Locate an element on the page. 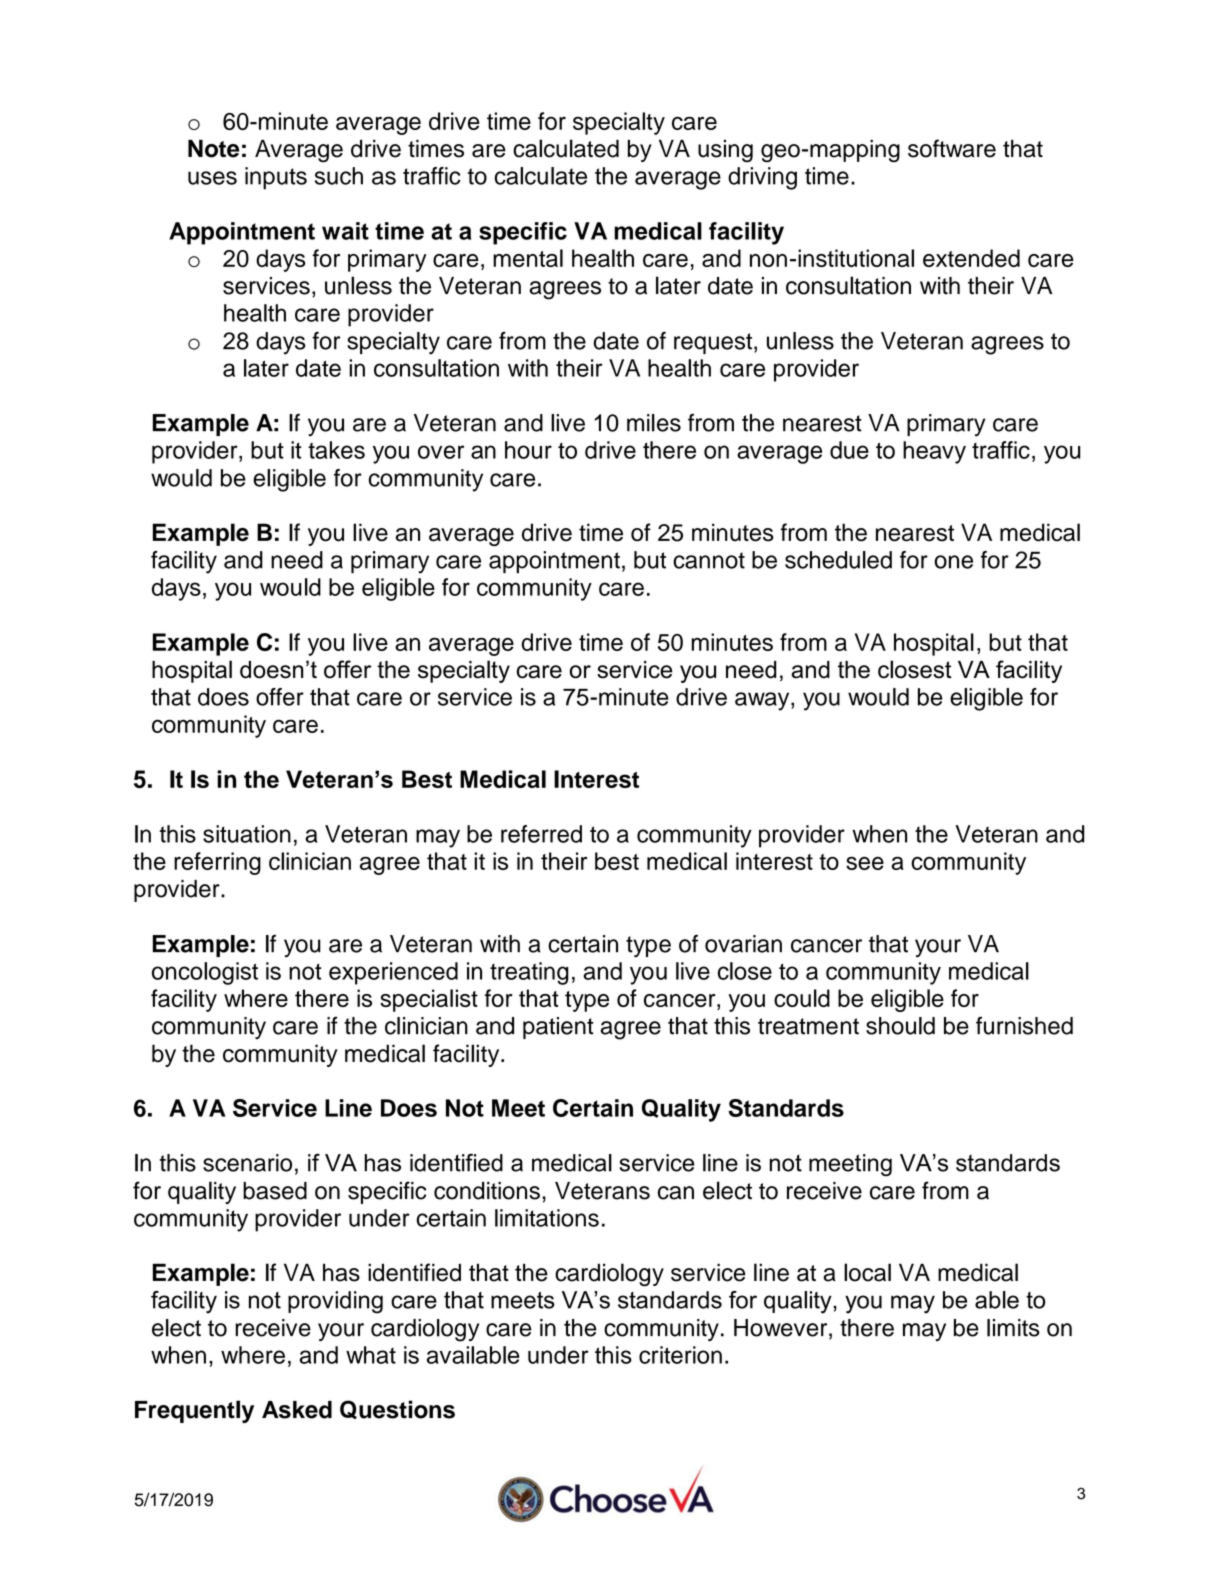 The image size is (1216, 1573). situation is located at coordinates (247, 834).
